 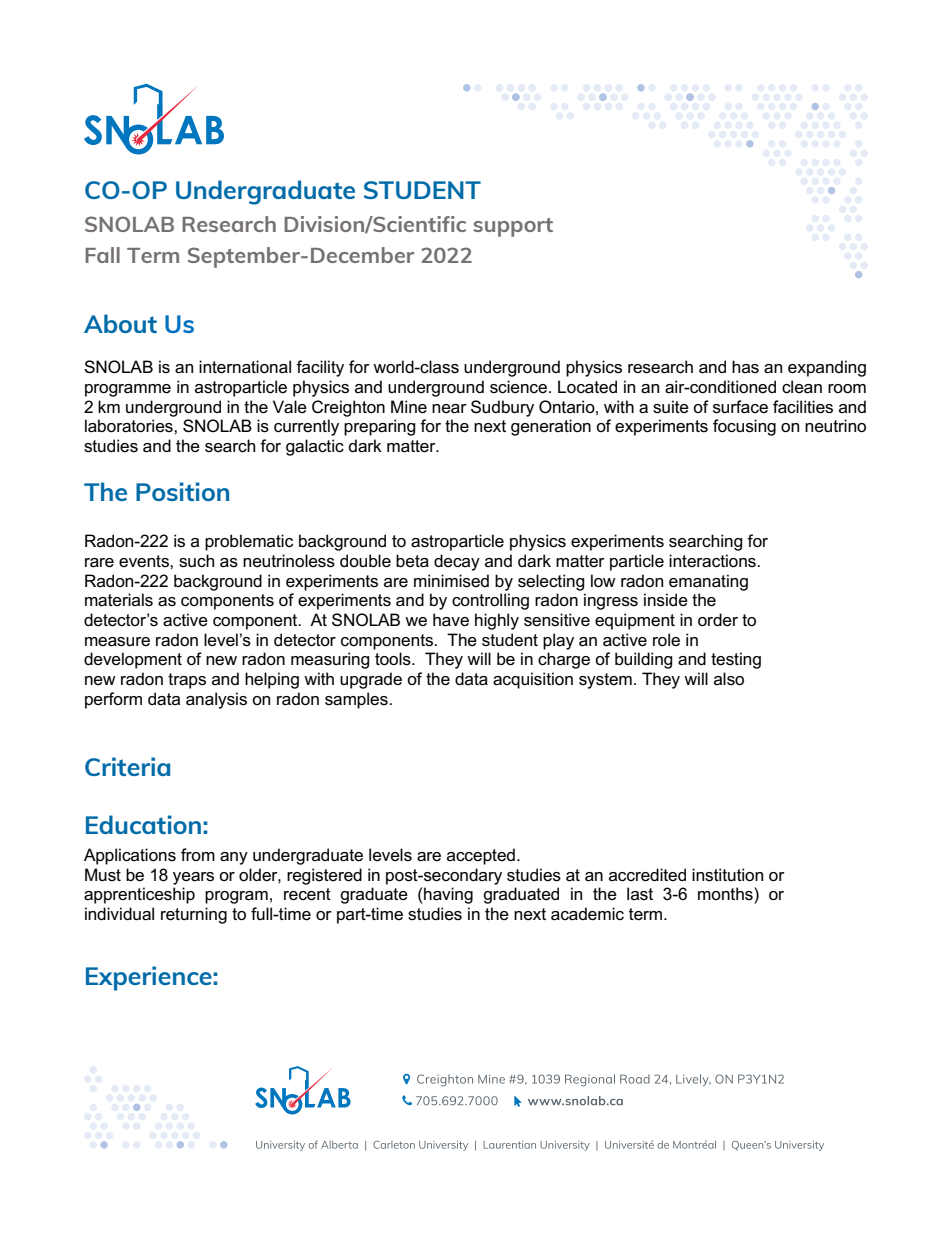 What do you see at coordinates (744, 427) in the screenshot?
I see `focusing` at bounding box center [744, 427].
